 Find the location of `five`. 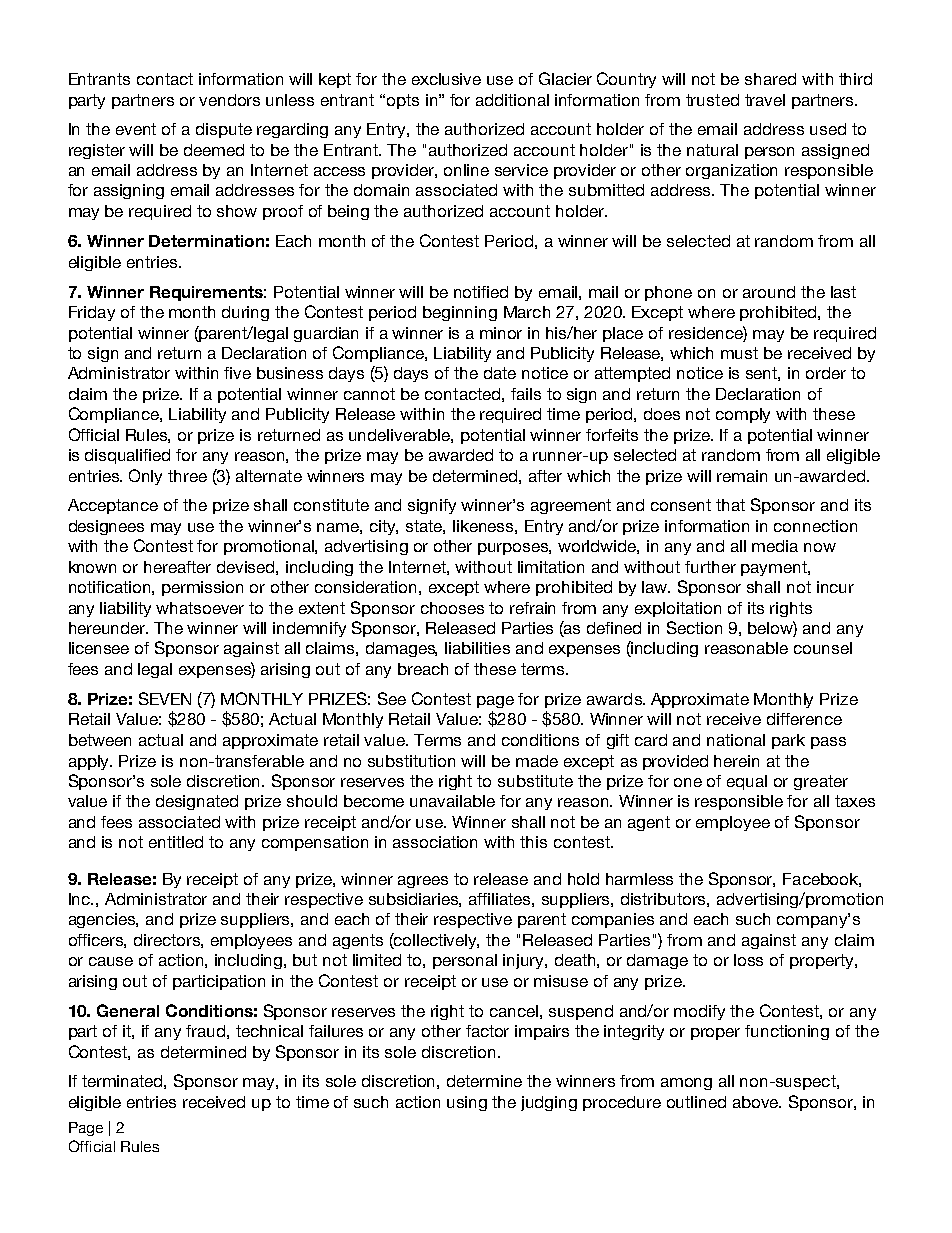

five is located at coordinates (237, 373).
